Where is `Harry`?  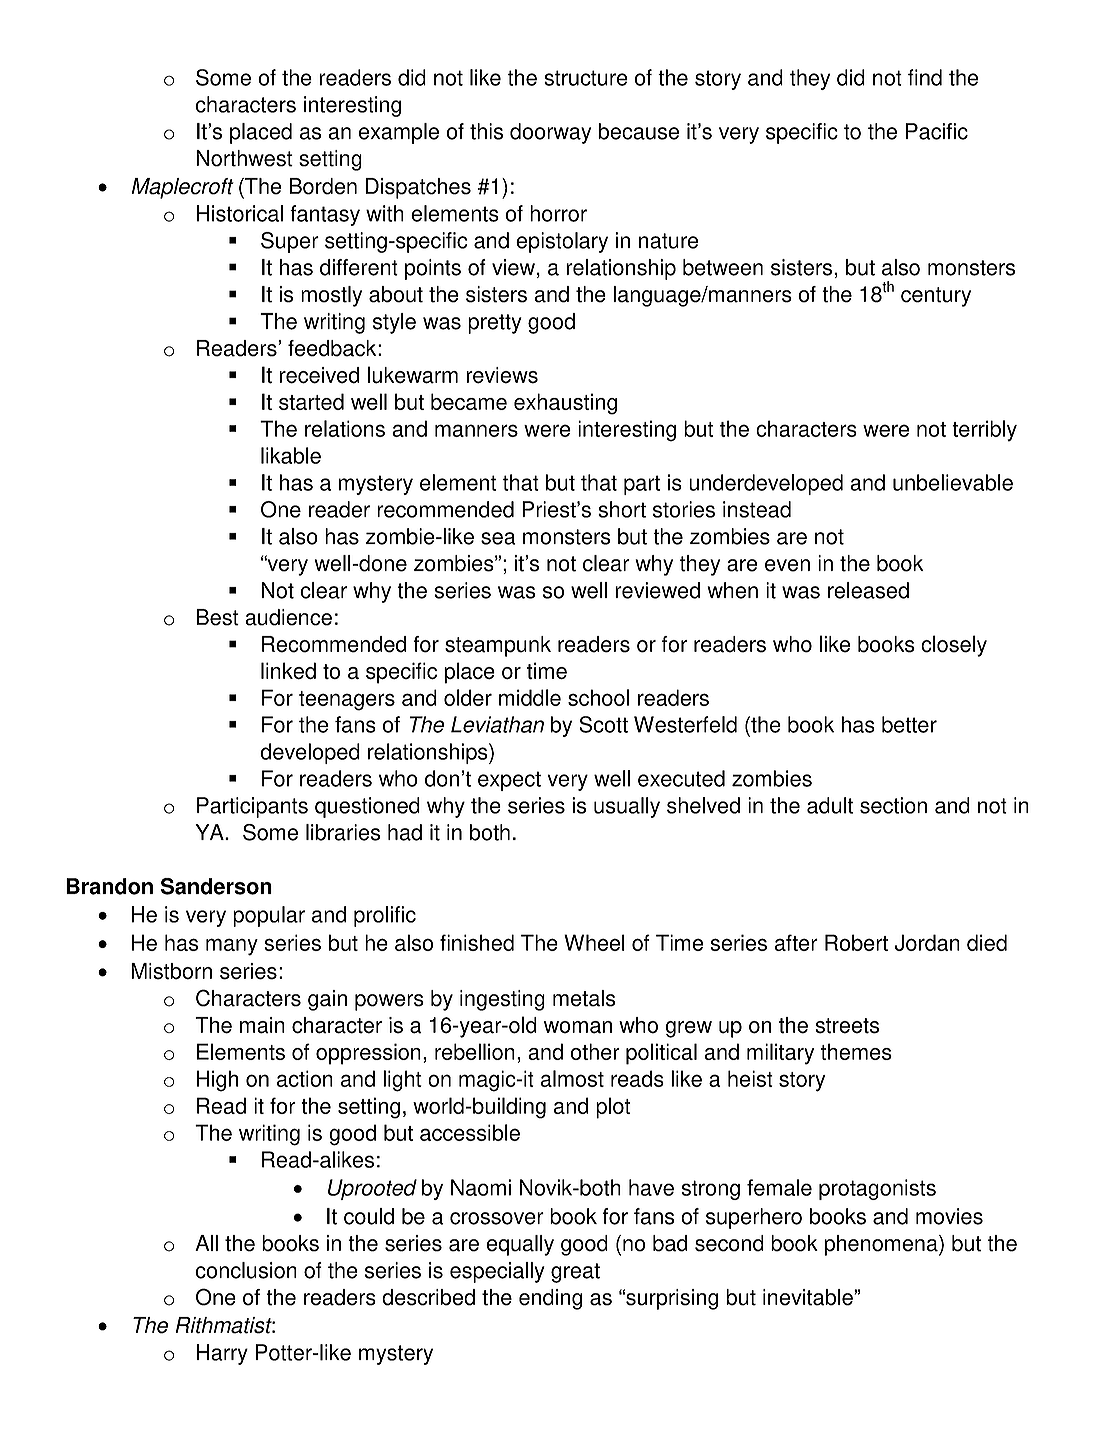 Harry is located at coordinates (222, 1354).
